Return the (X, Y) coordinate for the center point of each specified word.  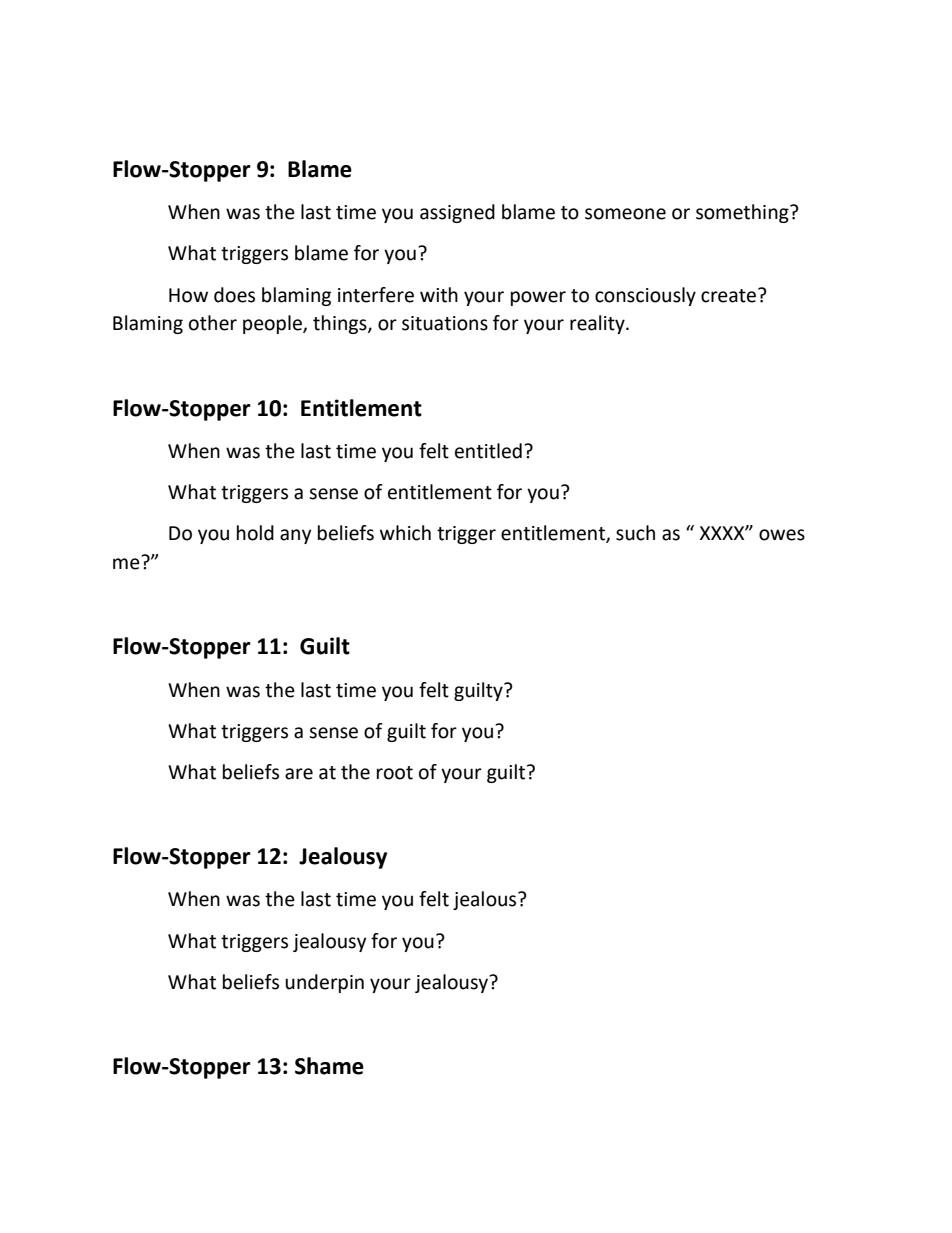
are (299, 774)
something (743, 213)
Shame (329, 1066)
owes (782, 535)
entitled (488, 451)
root (395, 773)
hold (255, 533)
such (635, 533)
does (234, 295)
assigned (457, 213)
